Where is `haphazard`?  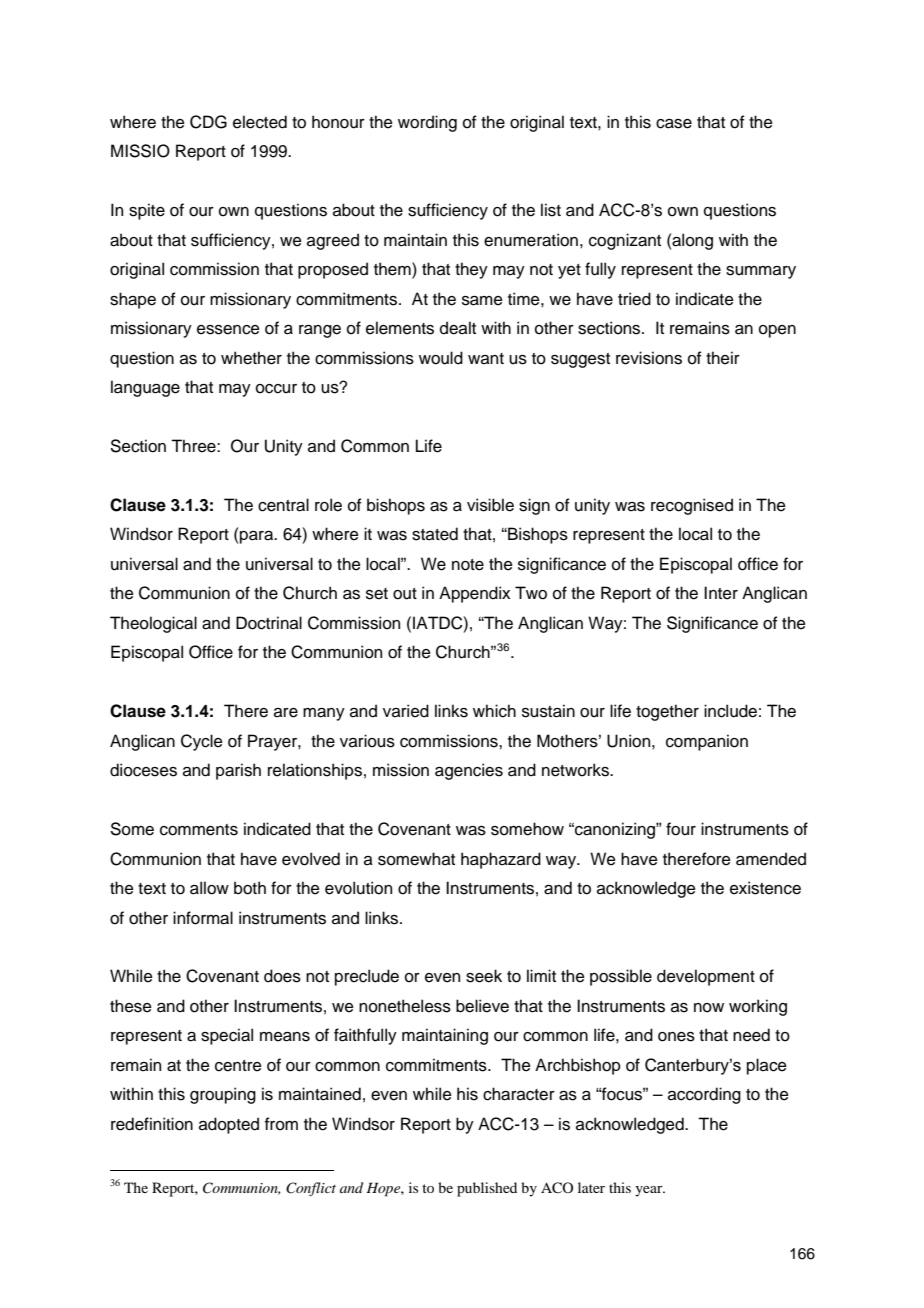
haphazard is located at coordinates (501, 860).
